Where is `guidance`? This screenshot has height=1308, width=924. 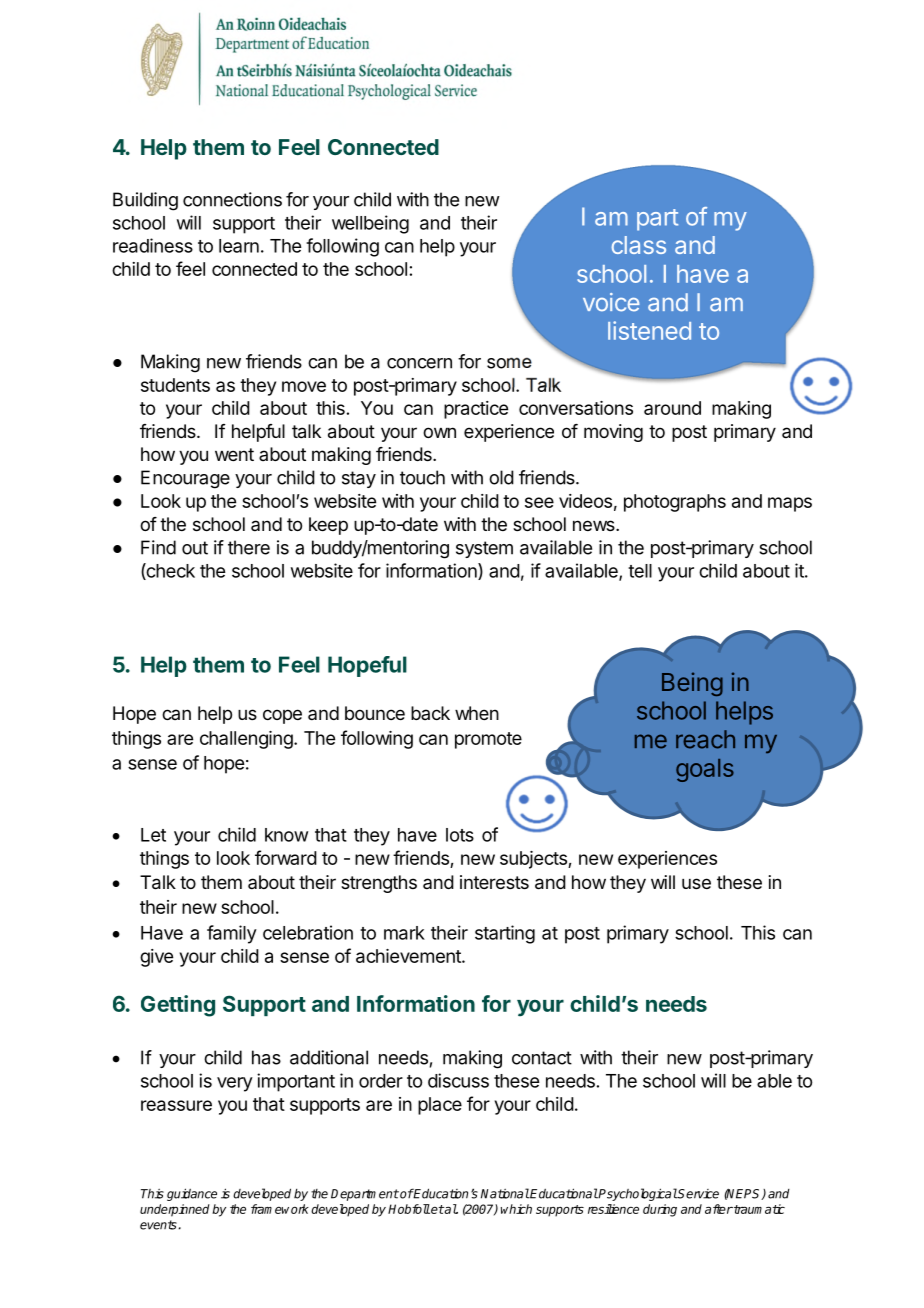
guidance is located at coordinates (192, 1194).
